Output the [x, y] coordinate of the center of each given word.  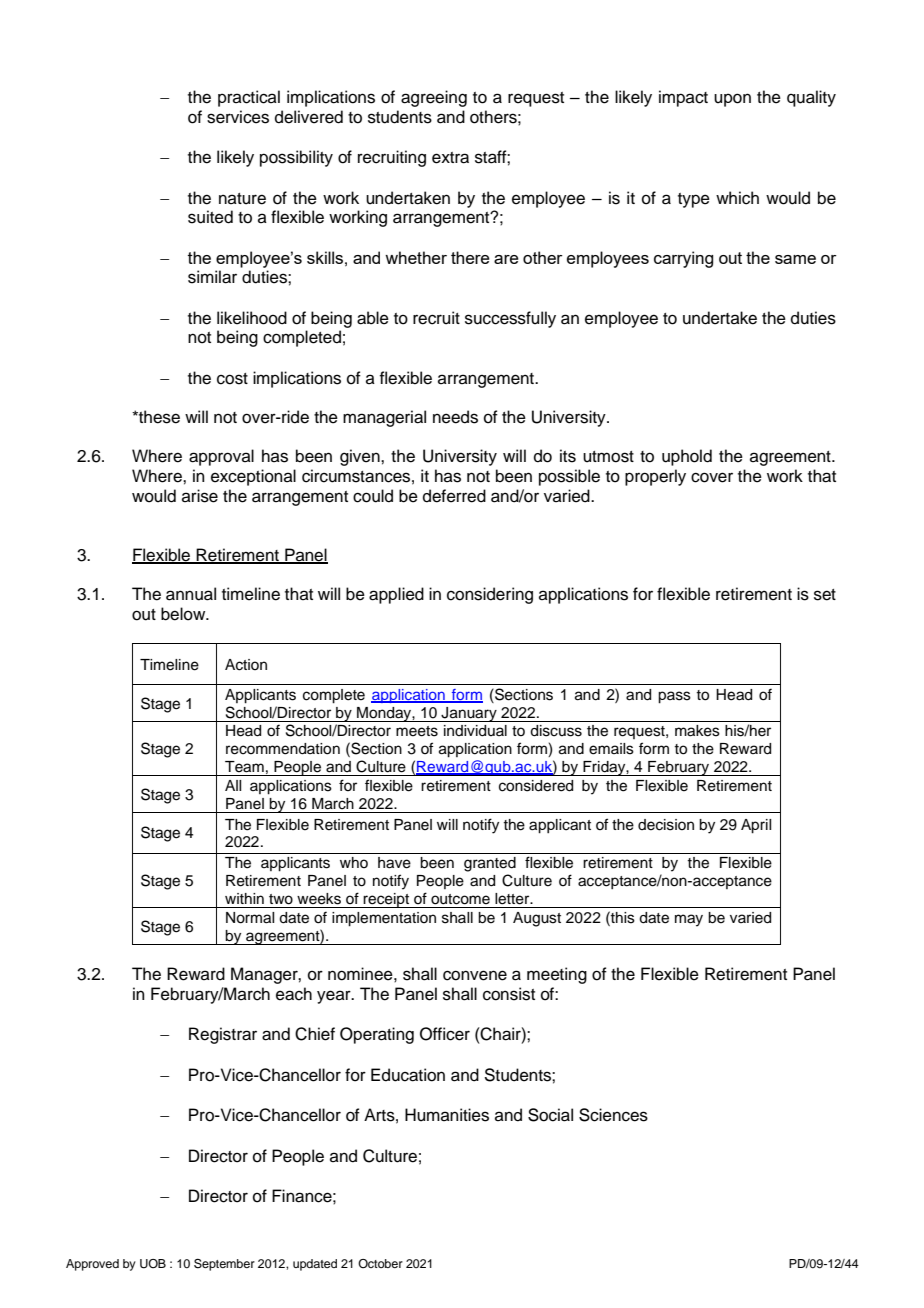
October [380, 1263]
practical [249, 98]
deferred [454, 496]
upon [732, 100]
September [224, 1265]
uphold [687, 457]
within [244, 898]
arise [200, 496]
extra [450, 158]
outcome [460, 899]
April [756, 826]
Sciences [613, 1115]
